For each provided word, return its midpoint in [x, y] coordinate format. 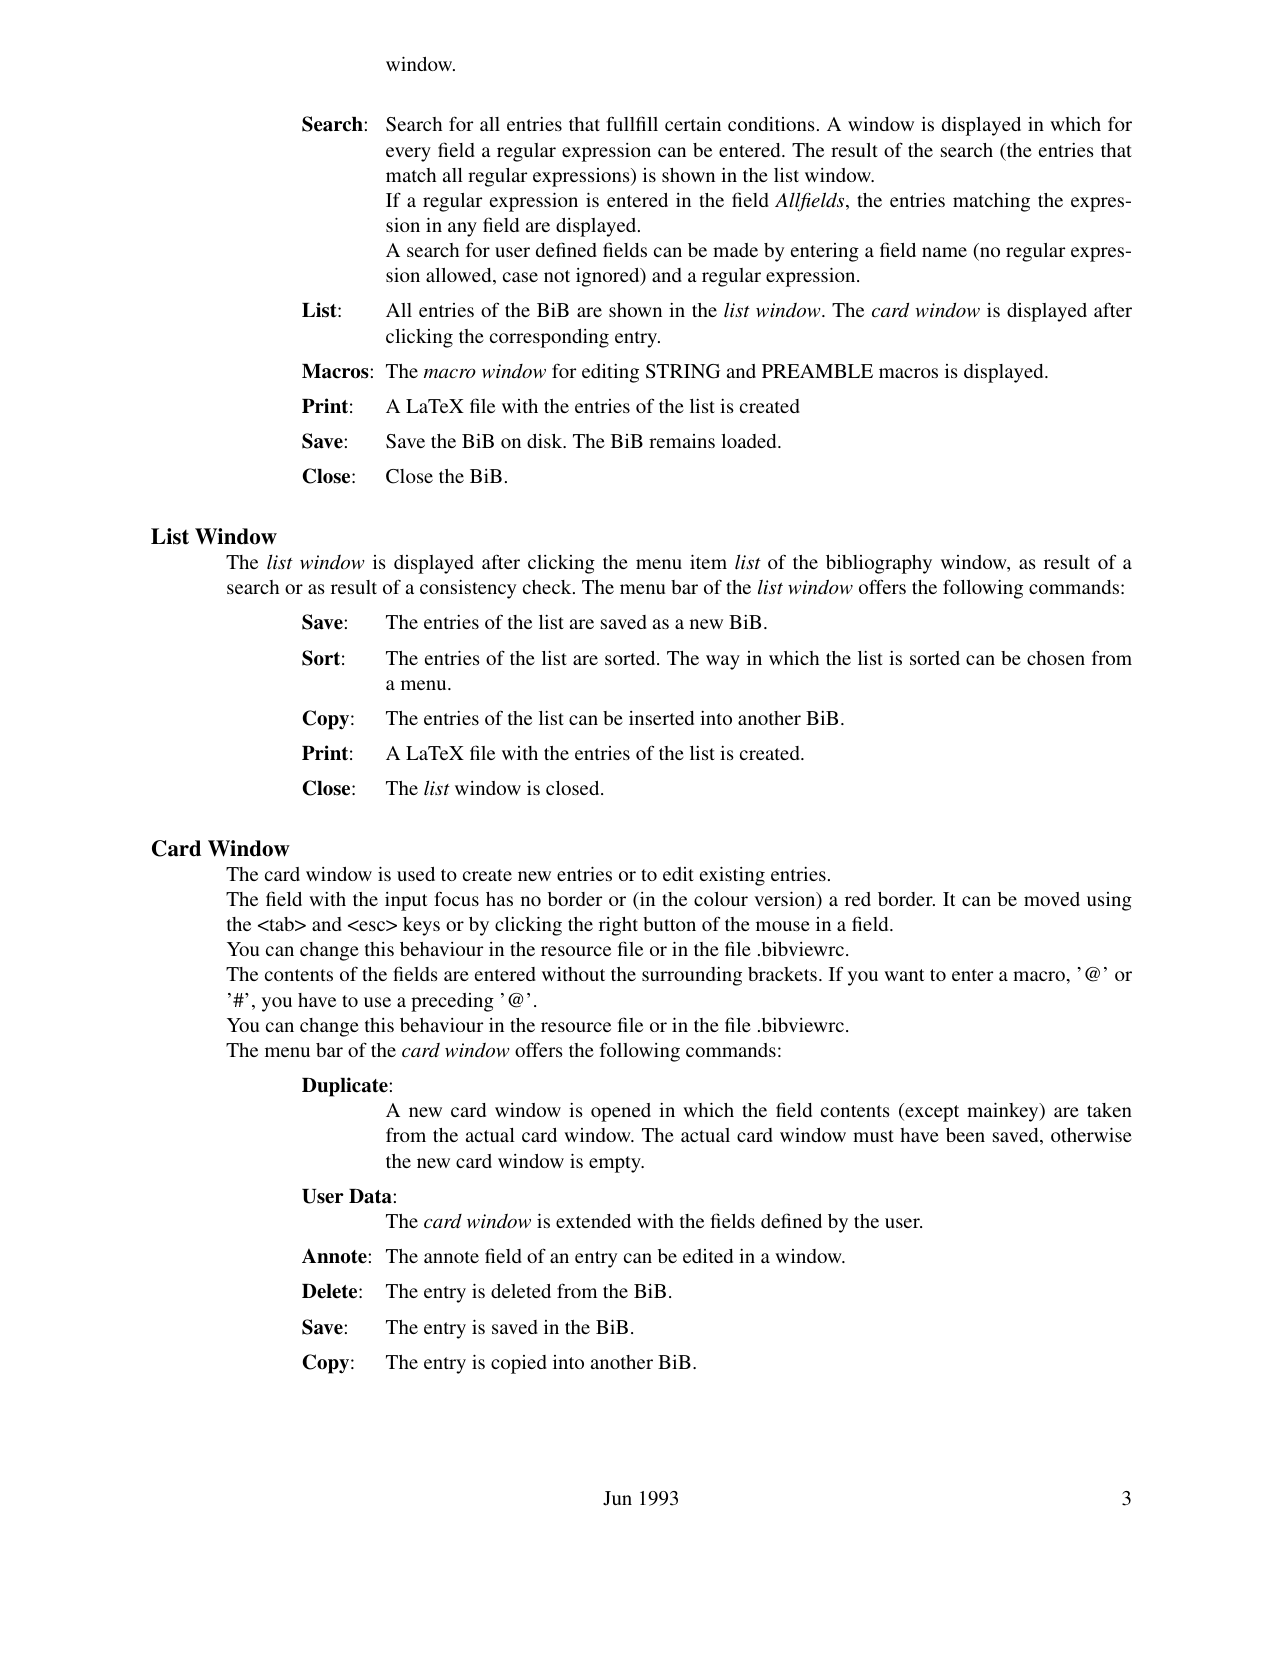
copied [519, 1364]
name [944, 252]
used [416, 874]
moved [1052, 899]
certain [693, 124]
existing [732, 876]
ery [417, 154]
